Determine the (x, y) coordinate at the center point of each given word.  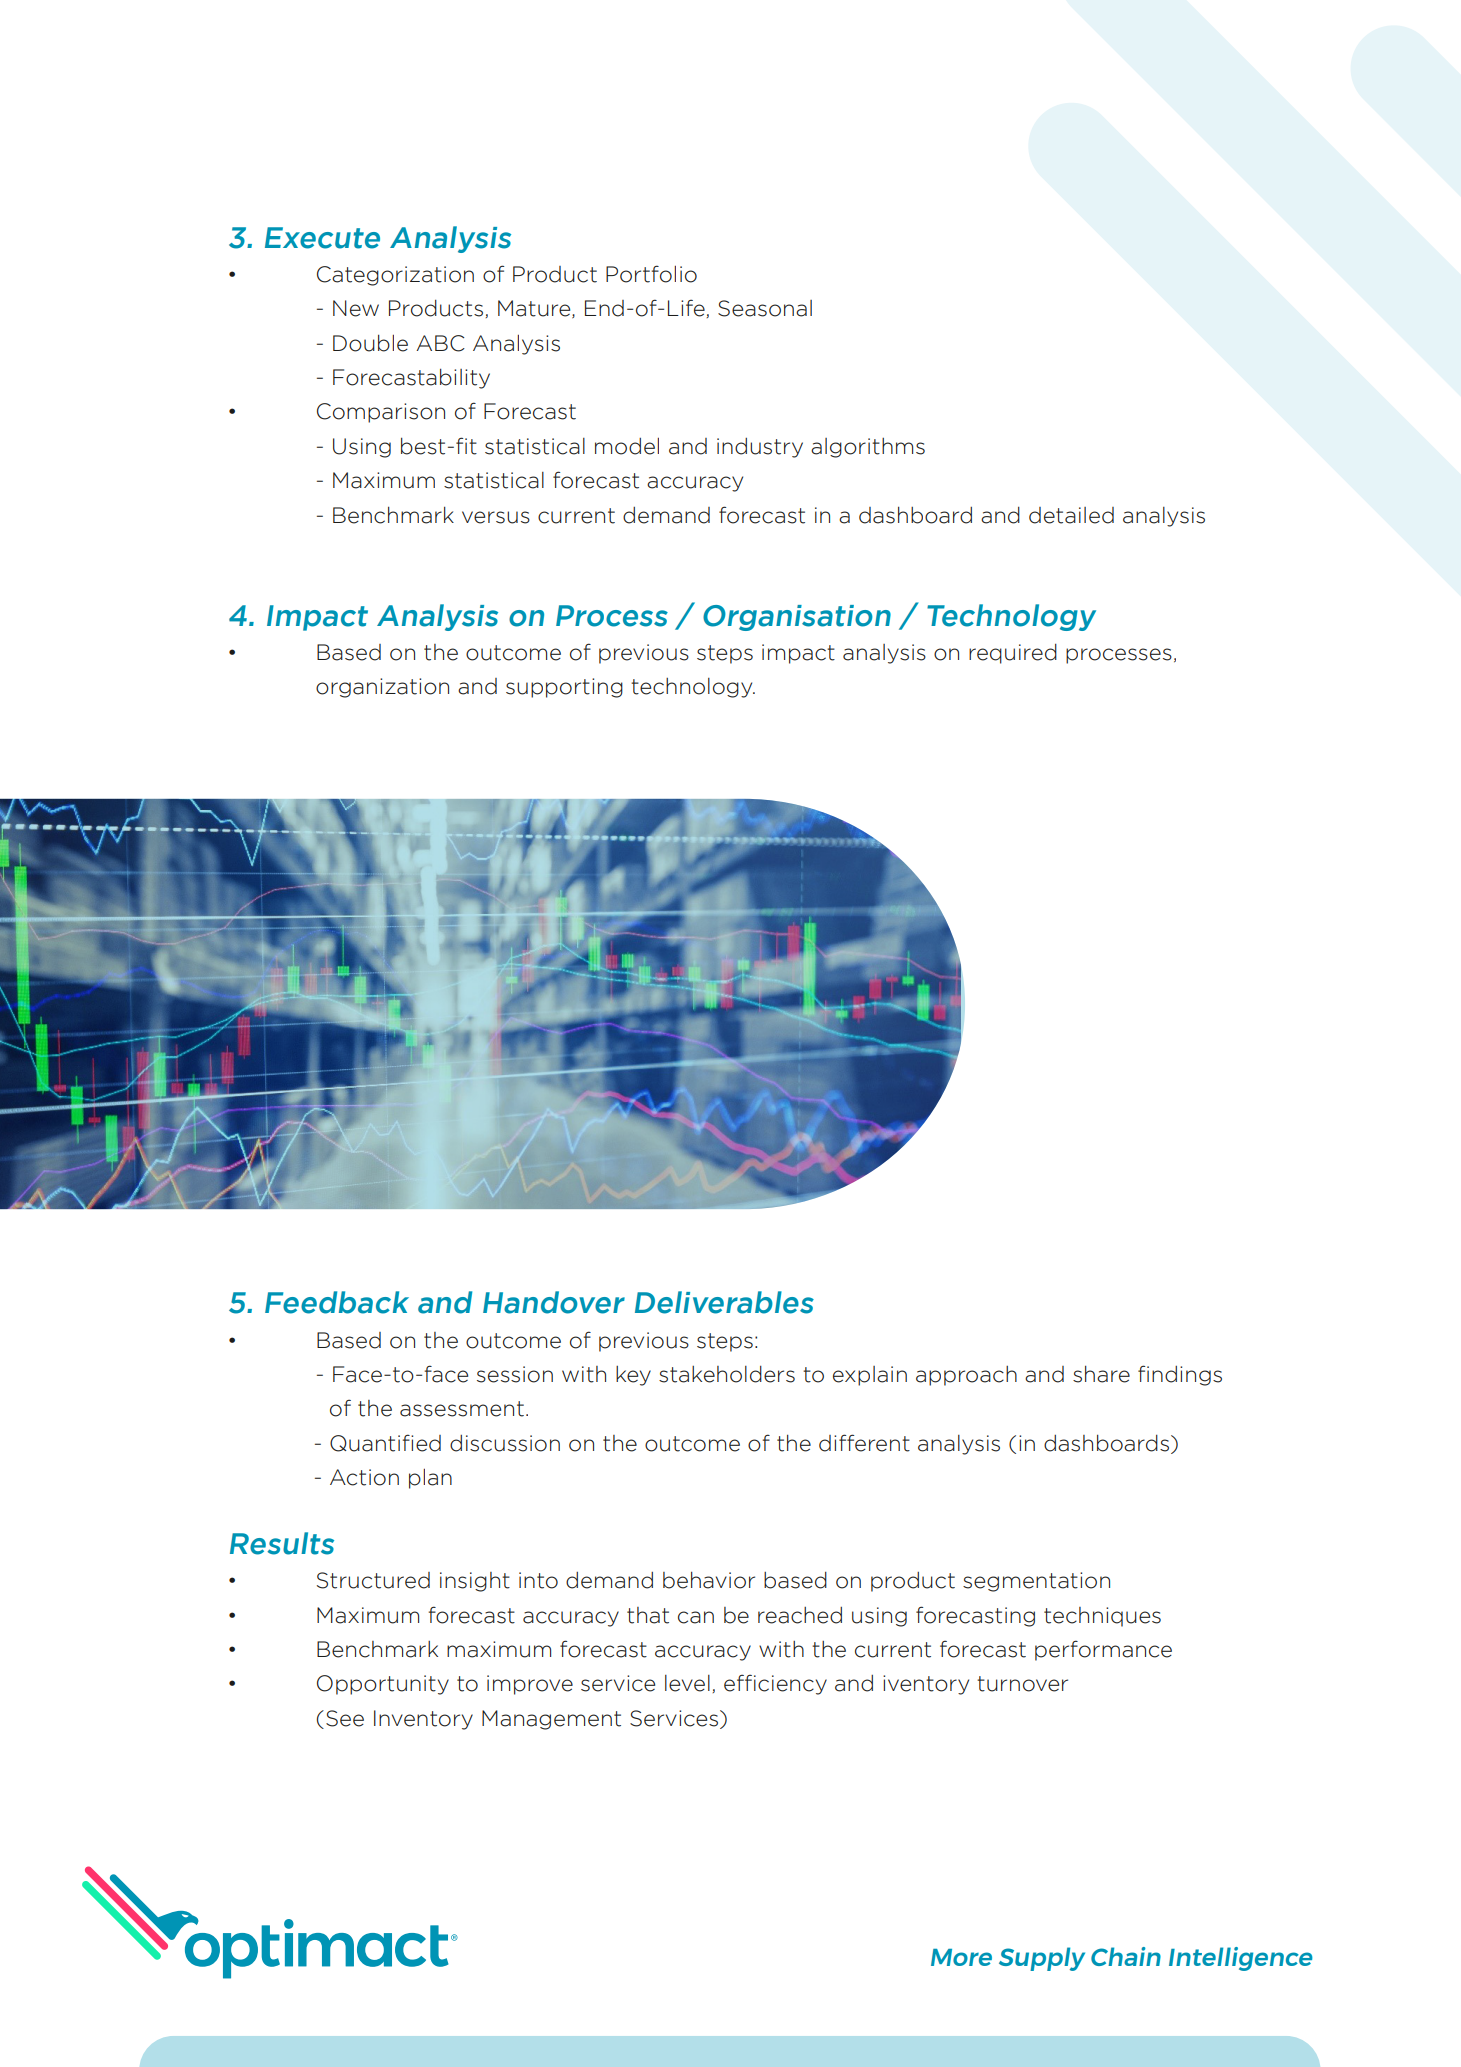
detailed (1071, 515)
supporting (564, 688)
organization (382, 688)
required (1013, 654)
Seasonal (765, 308)
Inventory (423, 1720)
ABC (440, 343)
